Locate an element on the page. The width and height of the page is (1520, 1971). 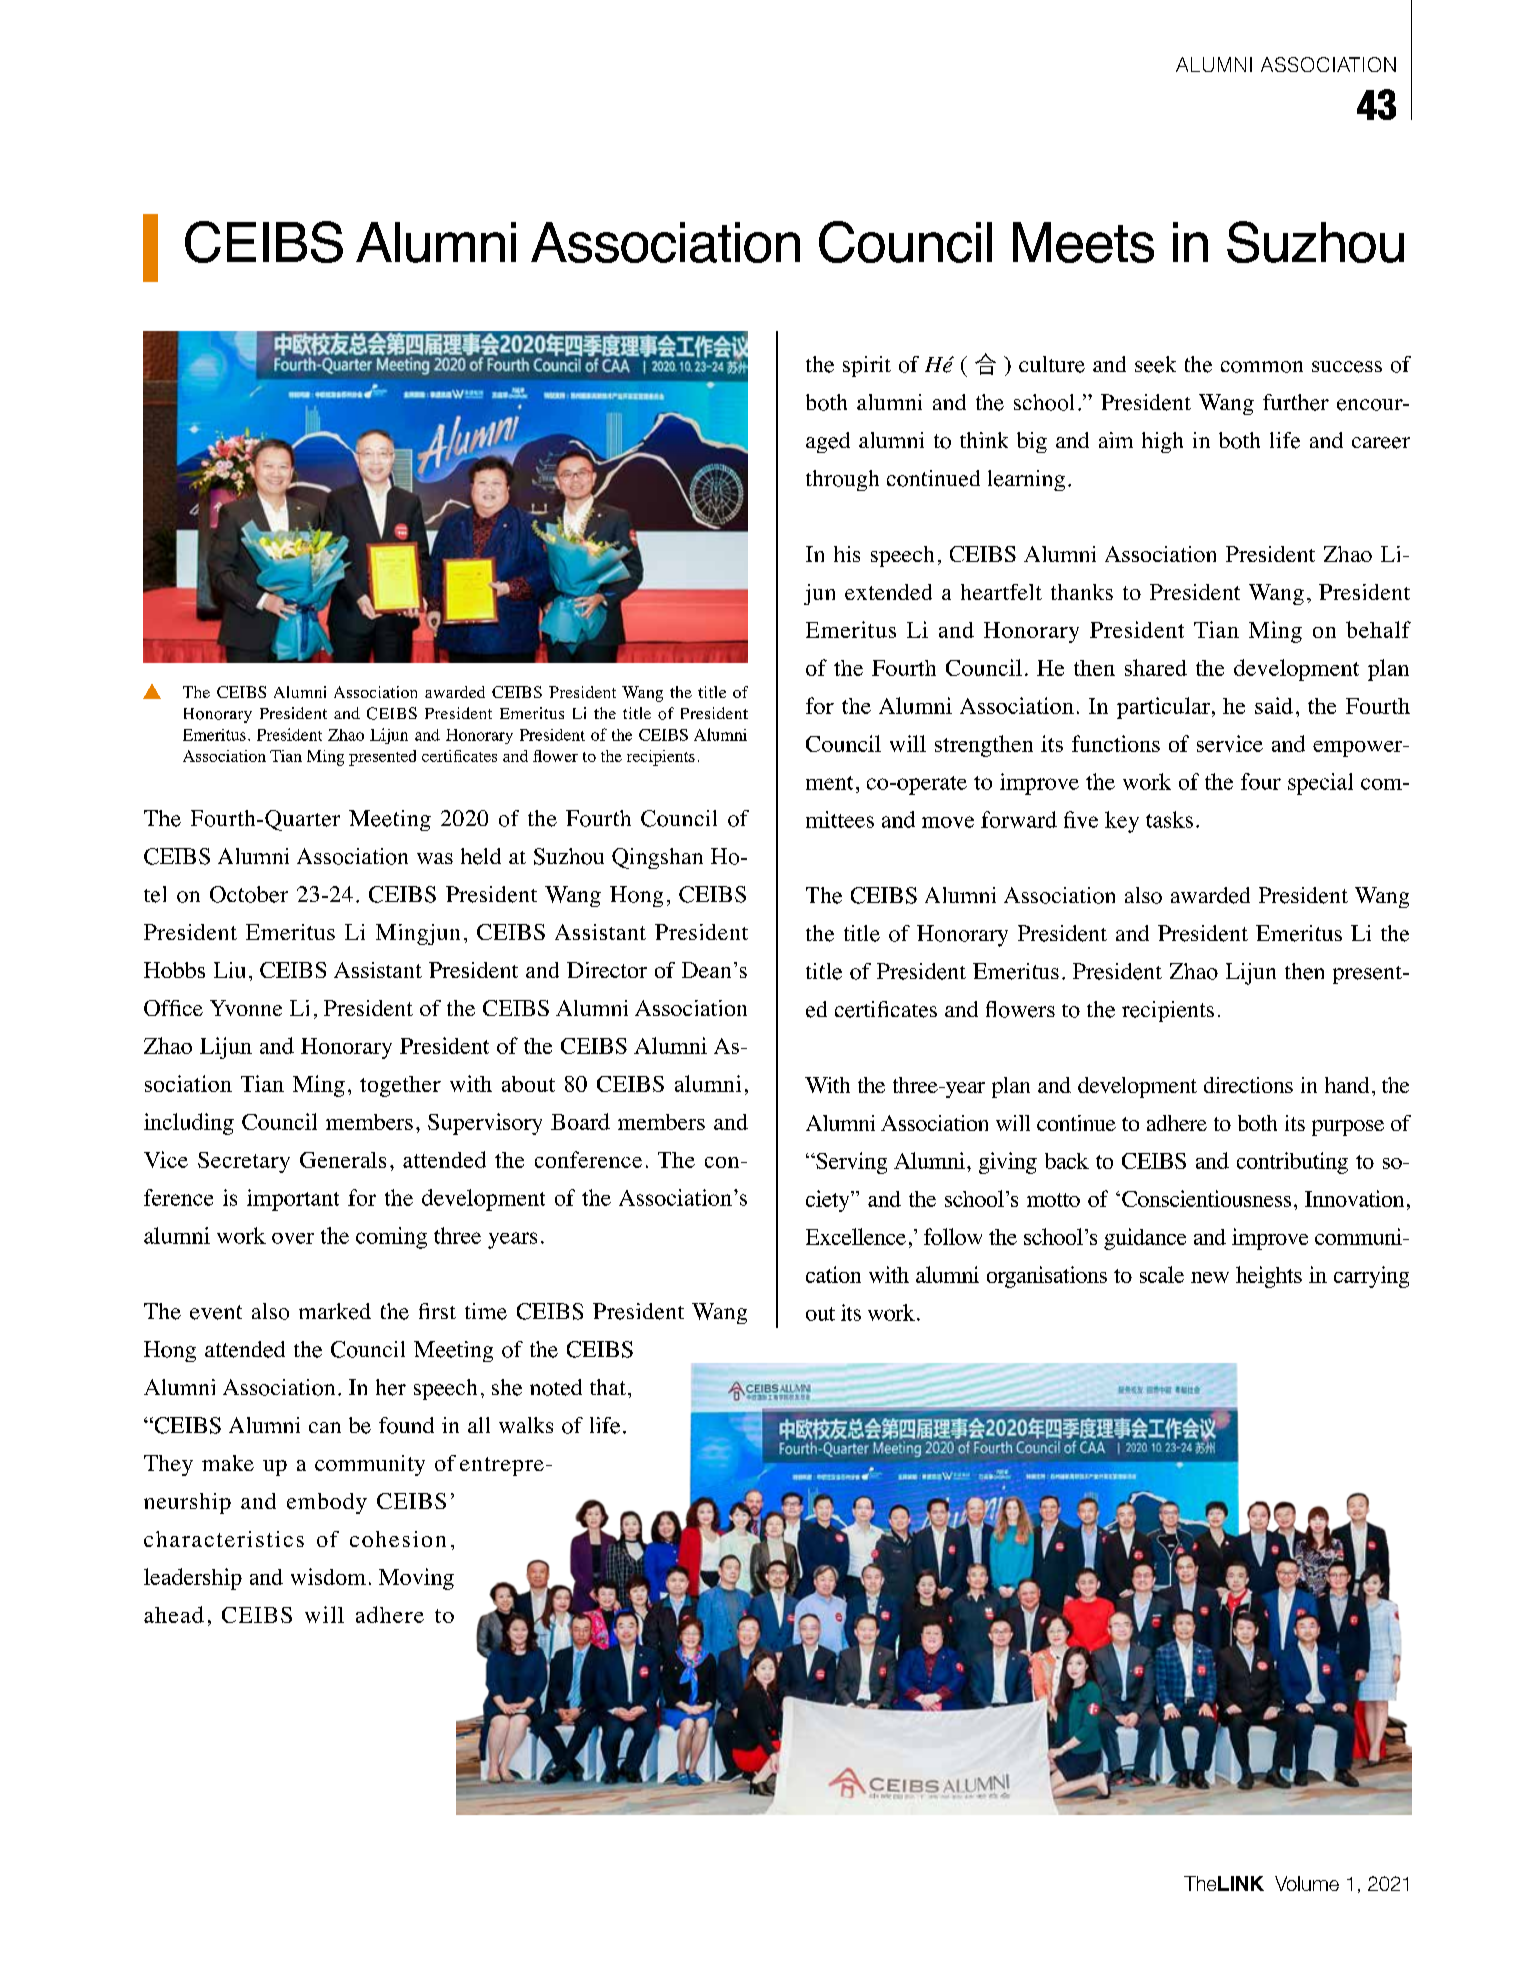
directions is located at coordinates (1248, 1085).
